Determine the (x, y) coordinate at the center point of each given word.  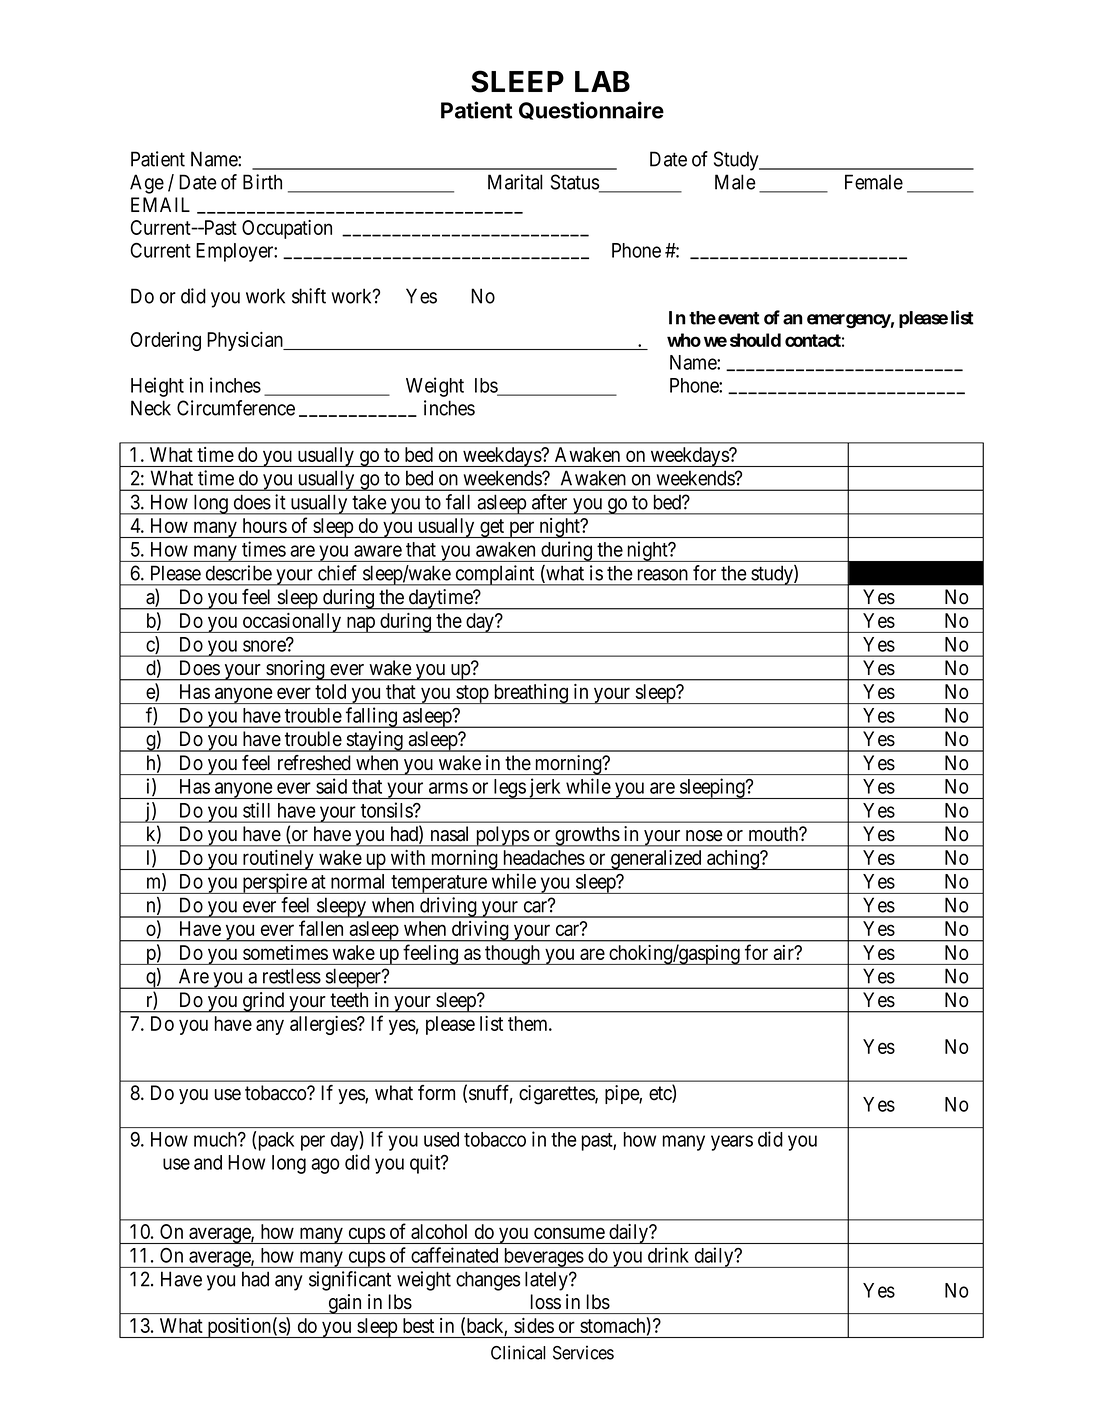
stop (472, 694)
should (755, 340)
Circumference (236, 408)
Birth (262, 182)
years (732, 1143)
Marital (515, 182)
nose (704, 836)
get (492, 528)
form (436, 1093)
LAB (602, 81)
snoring (295, 670)
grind (264, 1002)
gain (345, 1304)
